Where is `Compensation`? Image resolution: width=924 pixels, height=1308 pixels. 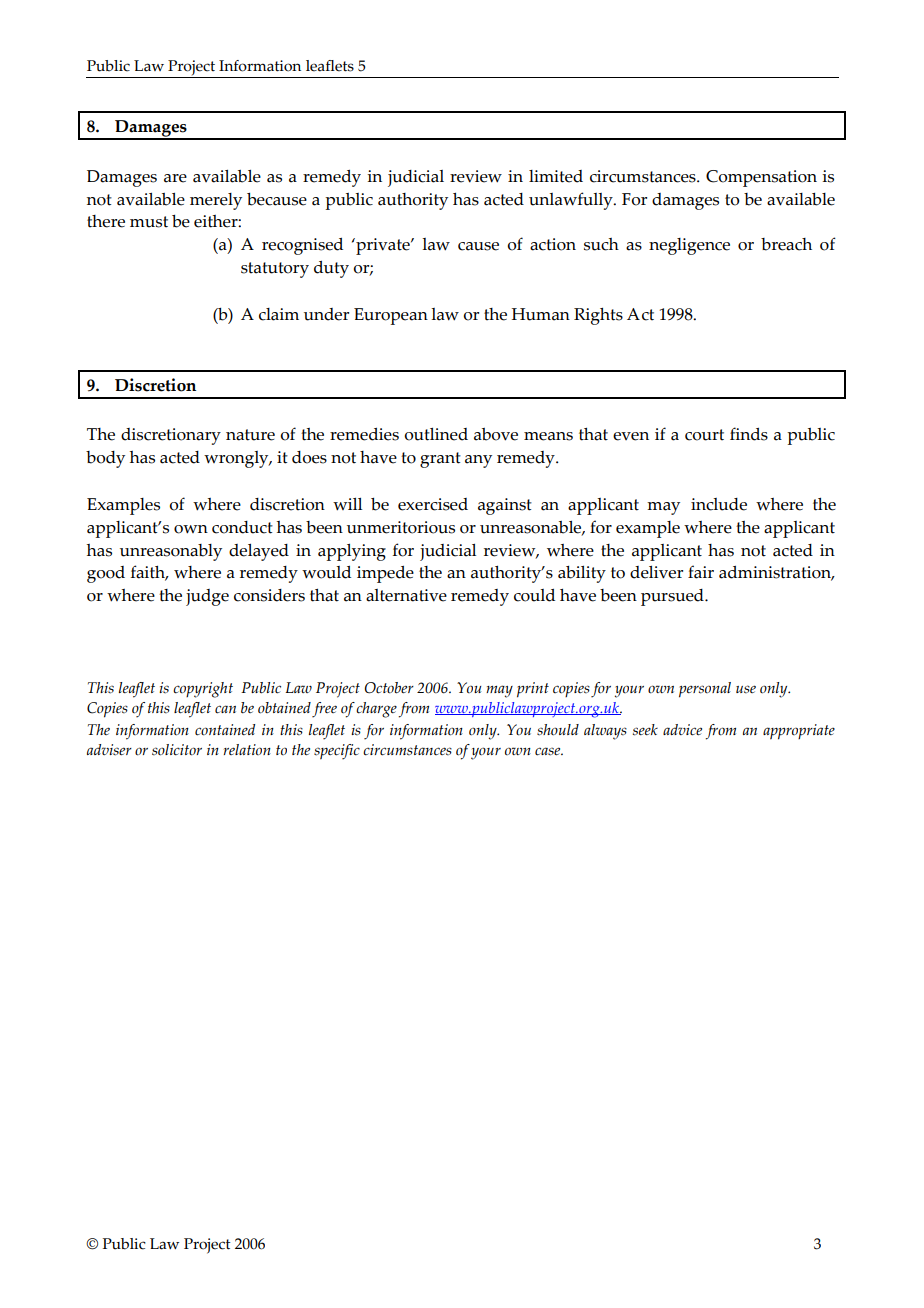
Compensation is located at coordinates (761, 178).
